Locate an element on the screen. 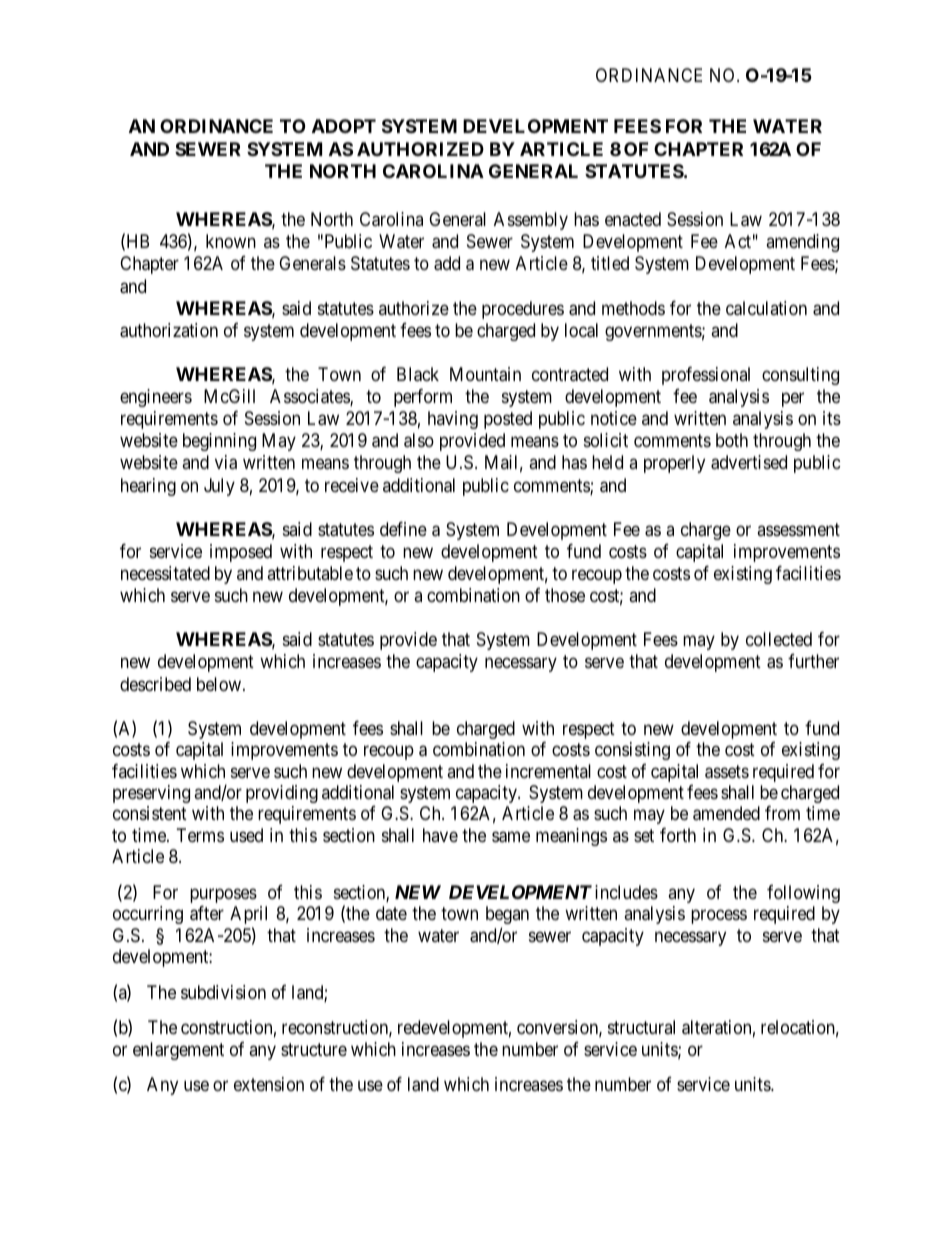 The image size is (952, 1233). Assembly is located at coordinates (531, 221).
